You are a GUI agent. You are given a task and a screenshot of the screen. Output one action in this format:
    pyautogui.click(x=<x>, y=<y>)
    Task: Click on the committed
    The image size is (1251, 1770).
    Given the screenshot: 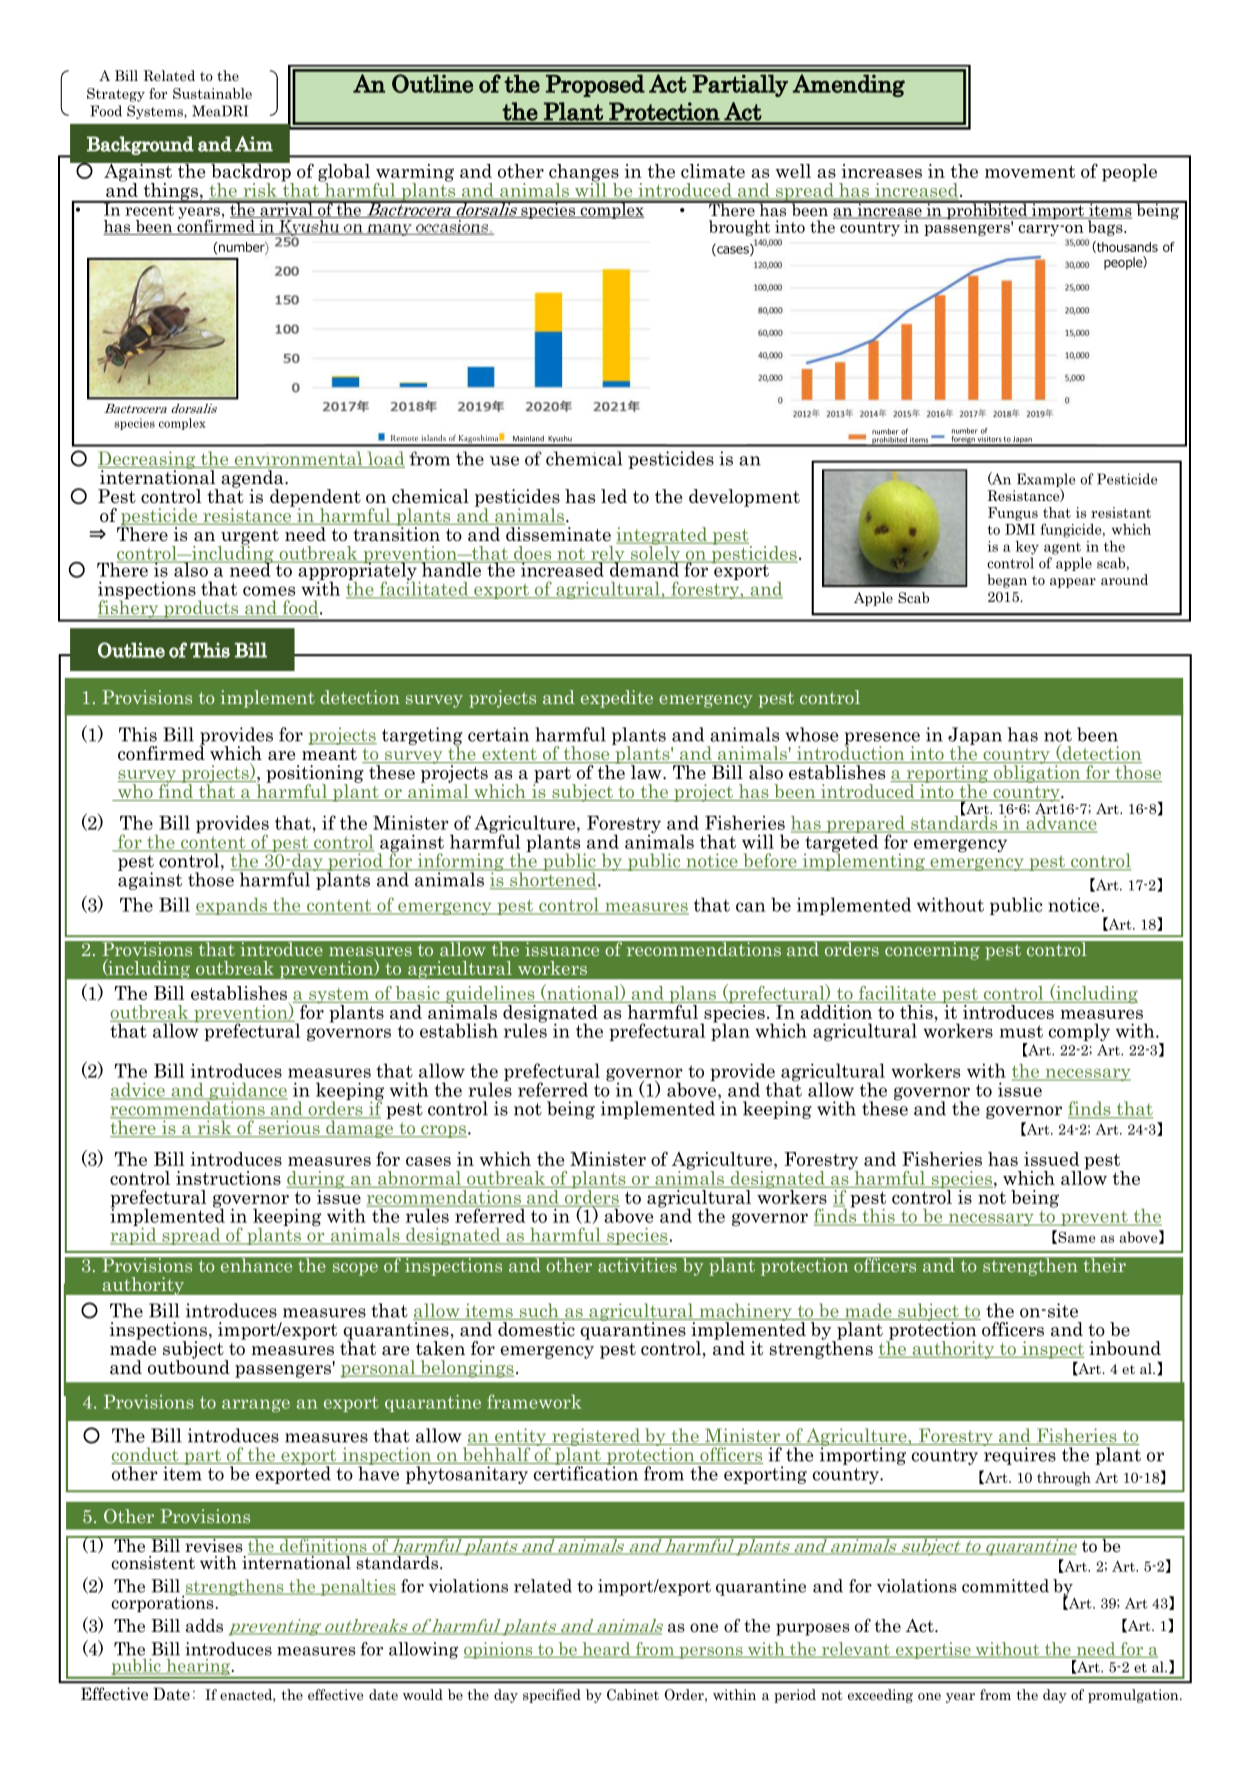 What is the action you would take?
    pyautogui.click(x=1005, y=1586)
